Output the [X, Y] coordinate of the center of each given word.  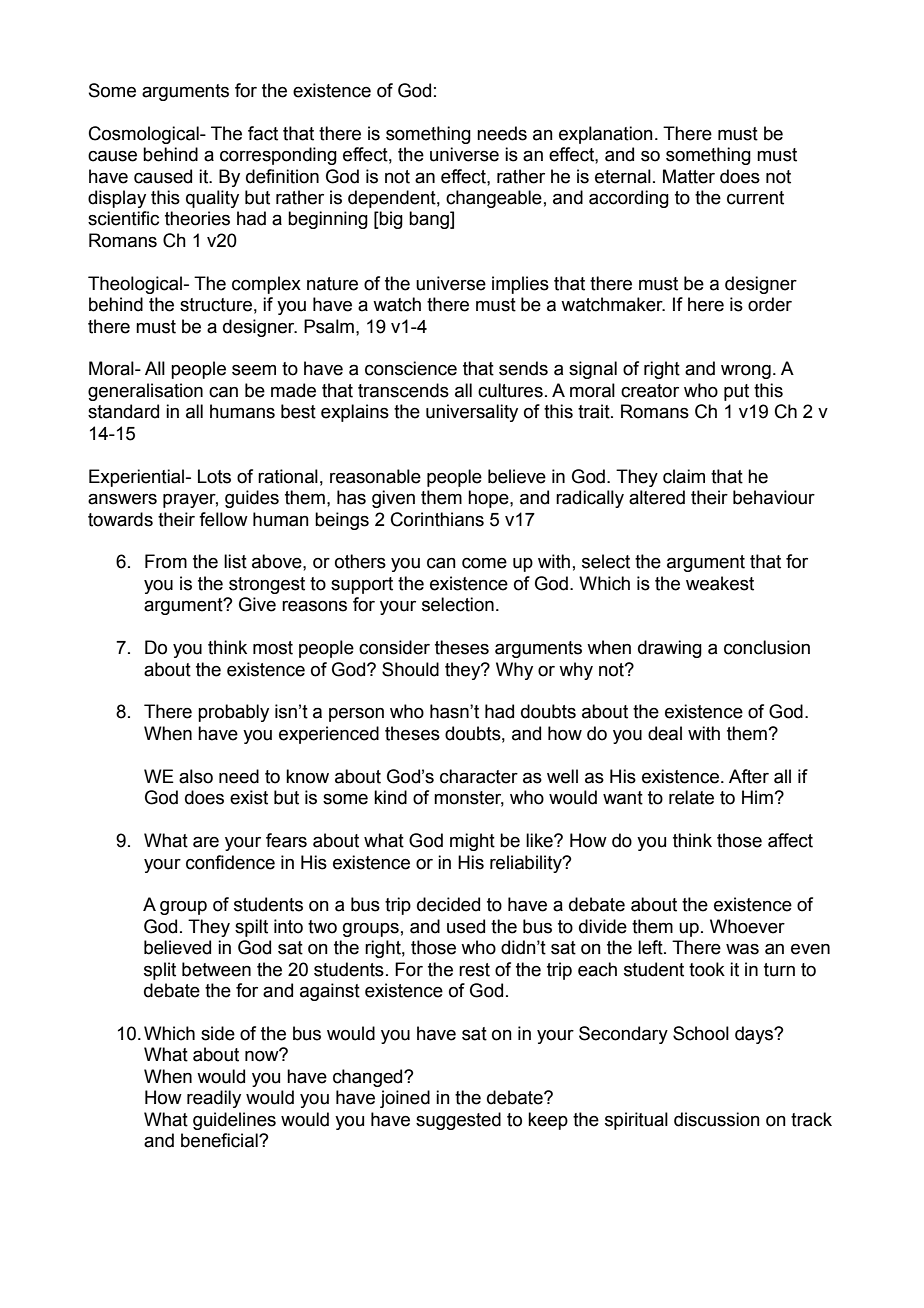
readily [214, 1099]
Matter [689, 176]
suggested [458, 1121]
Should [410, 669]
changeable [494, 199]
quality [212, 199]
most [273, 648]
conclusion [767, 647]
